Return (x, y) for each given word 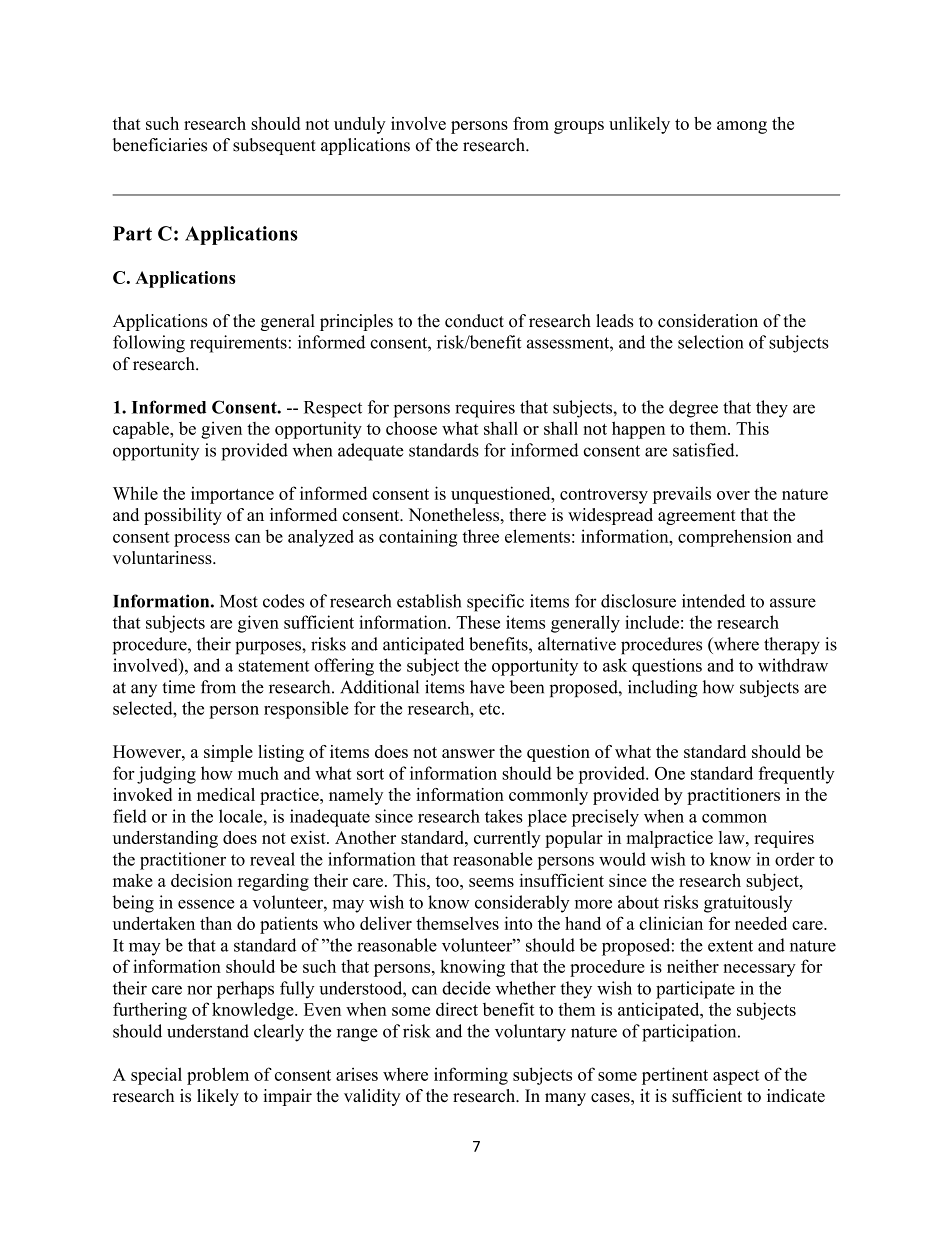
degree (693, 409)
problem (218, 1076)
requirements (238, 344)
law (733, 837)
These (478, 622)
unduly (360, 125)
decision (202, 880)
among (742, 127)
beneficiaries (160, 145)
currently (507, 839)
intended (713, 601)
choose (411, 428)
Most (239, 601)
